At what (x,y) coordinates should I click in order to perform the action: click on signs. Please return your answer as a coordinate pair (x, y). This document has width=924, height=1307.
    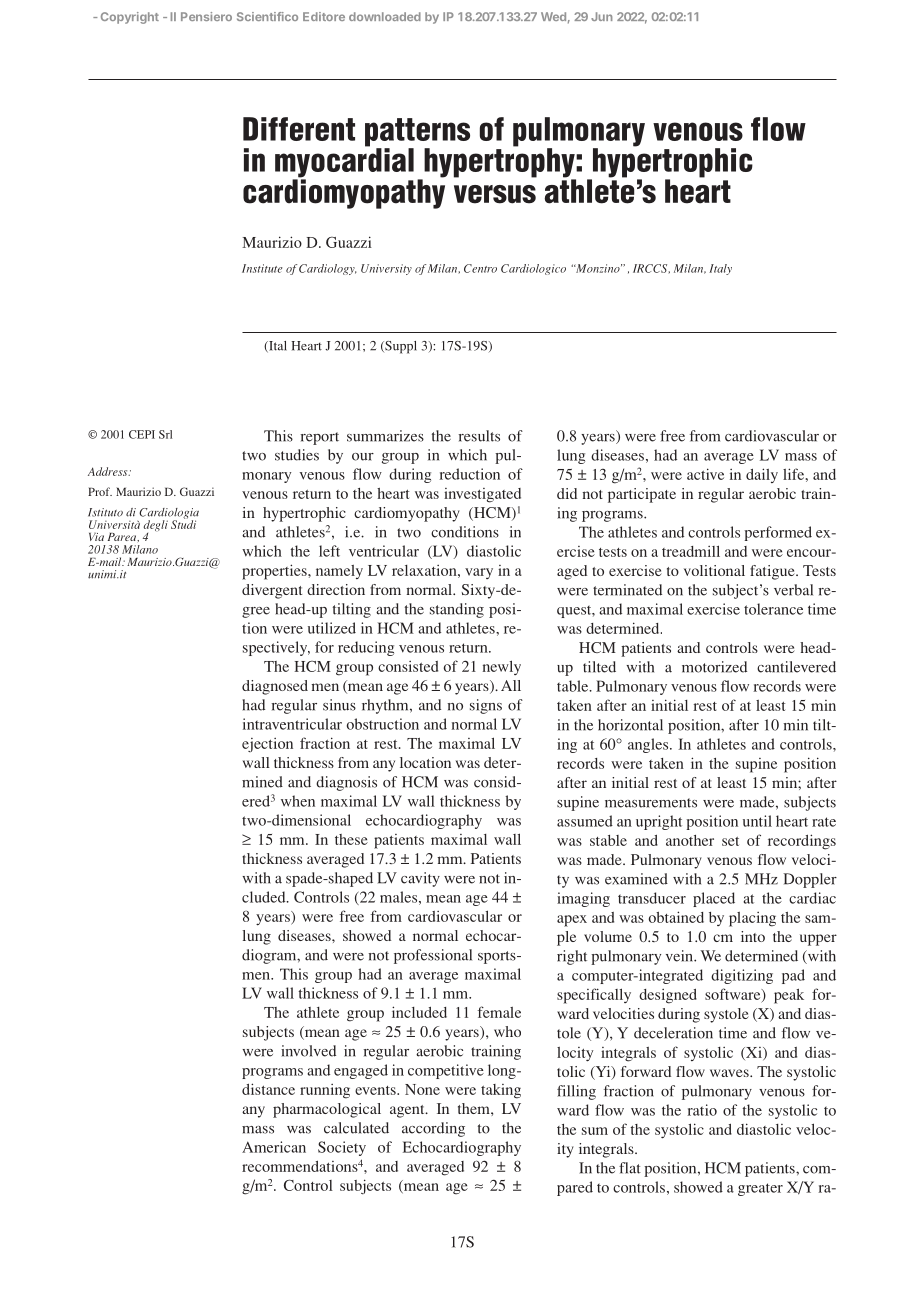
    Looking at the image, I should click on (486, 706).
